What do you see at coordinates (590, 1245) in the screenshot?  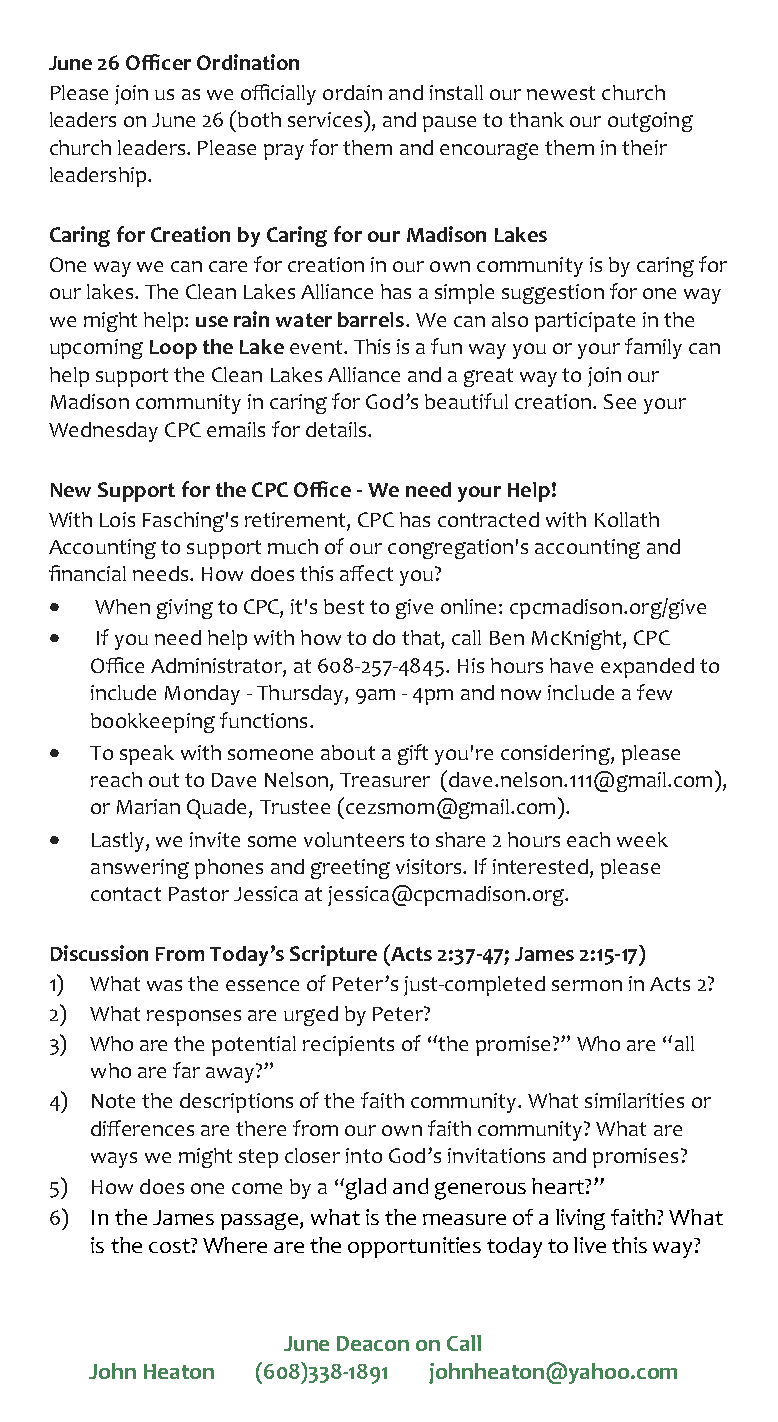 I see `live` at bounding box center [590, 1245].
